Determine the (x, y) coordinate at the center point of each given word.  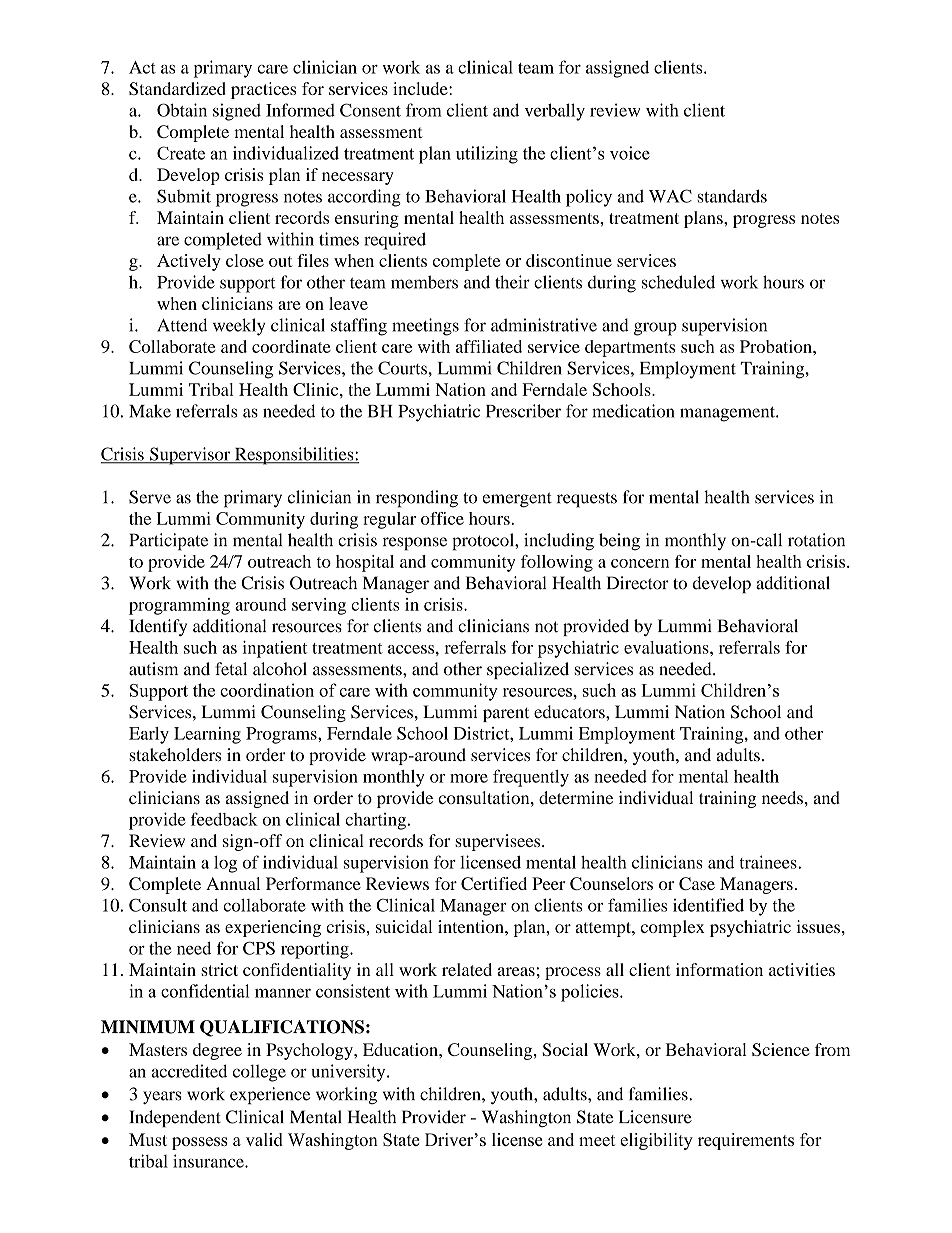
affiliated (489, 346)
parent (506, 714)
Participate (168, 542)
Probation (777, 346)
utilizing (487, 155)
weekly (239, 327)
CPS (259, 948)
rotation (816, 540)
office (442, 518)
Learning (207, 735)
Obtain (182, 110)
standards (732, 196)
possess (200, 1143)
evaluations (667, 647)
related (467, 969)
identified (708, 905)
